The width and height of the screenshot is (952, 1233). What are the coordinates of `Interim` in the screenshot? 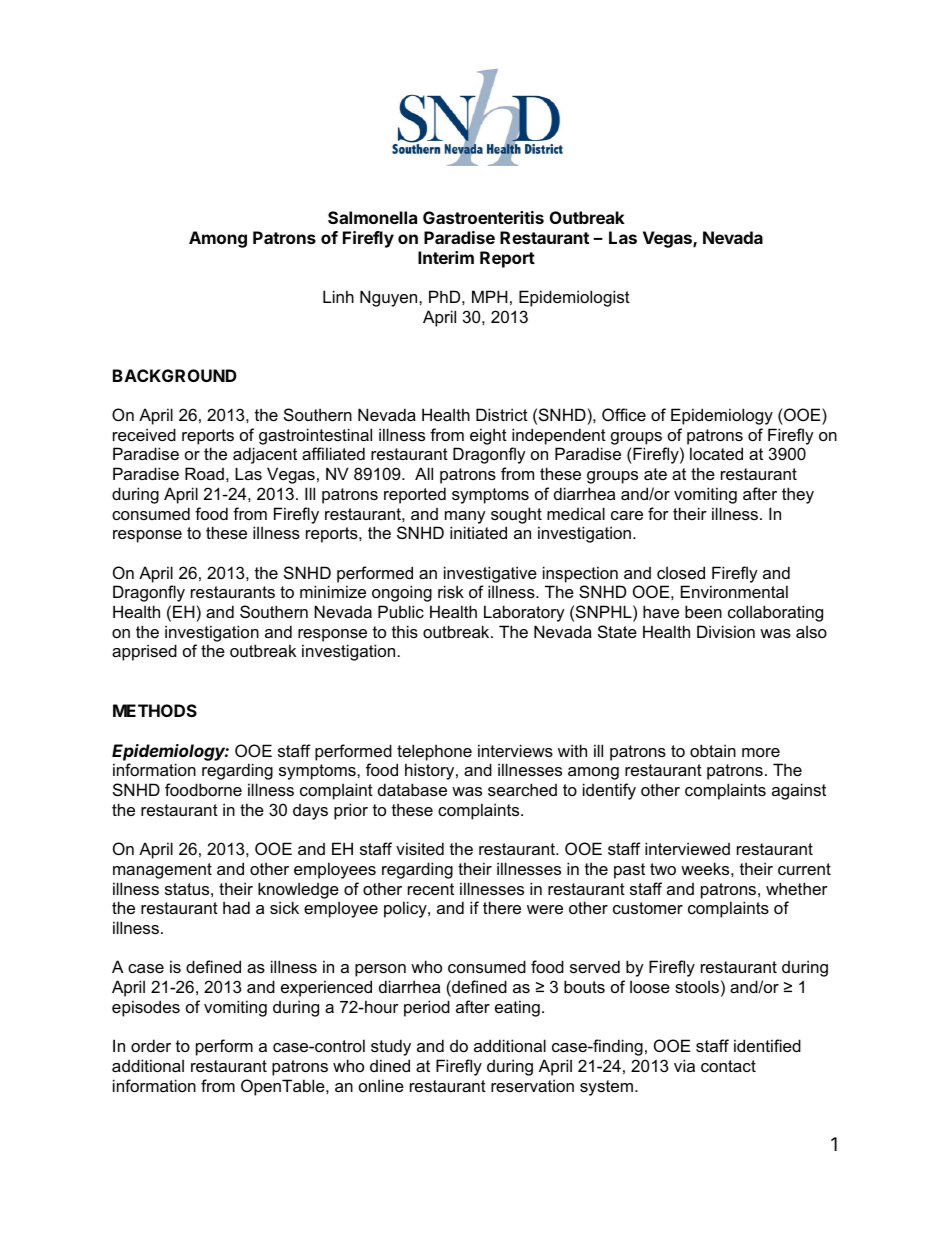 It's located at (446, 257).
